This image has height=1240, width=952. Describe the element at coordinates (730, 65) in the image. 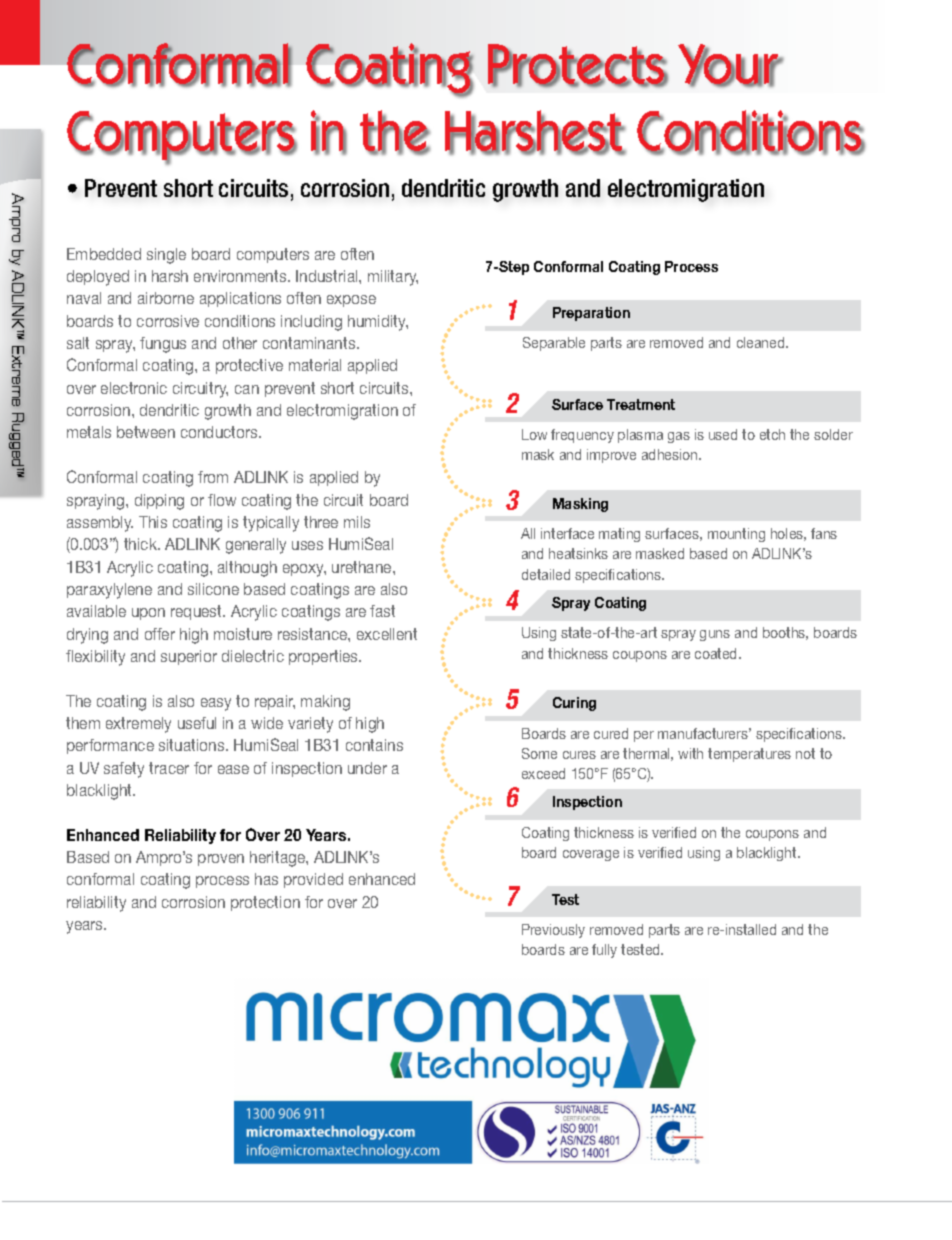

I see `Your` at that location.
